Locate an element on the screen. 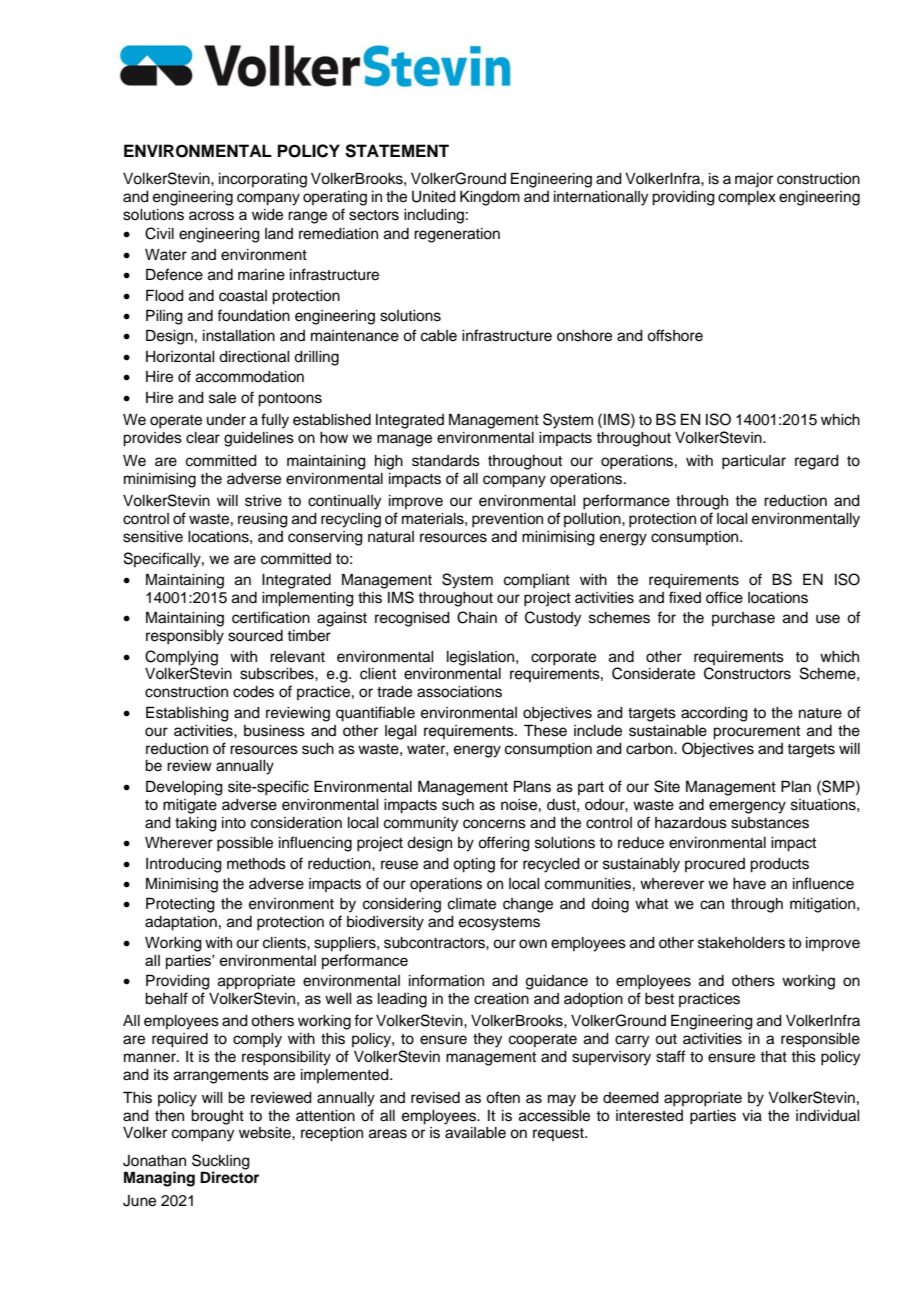 The height and width of the screenshot is (1308, 924). incorporating is located at coordinates (263, 180).
